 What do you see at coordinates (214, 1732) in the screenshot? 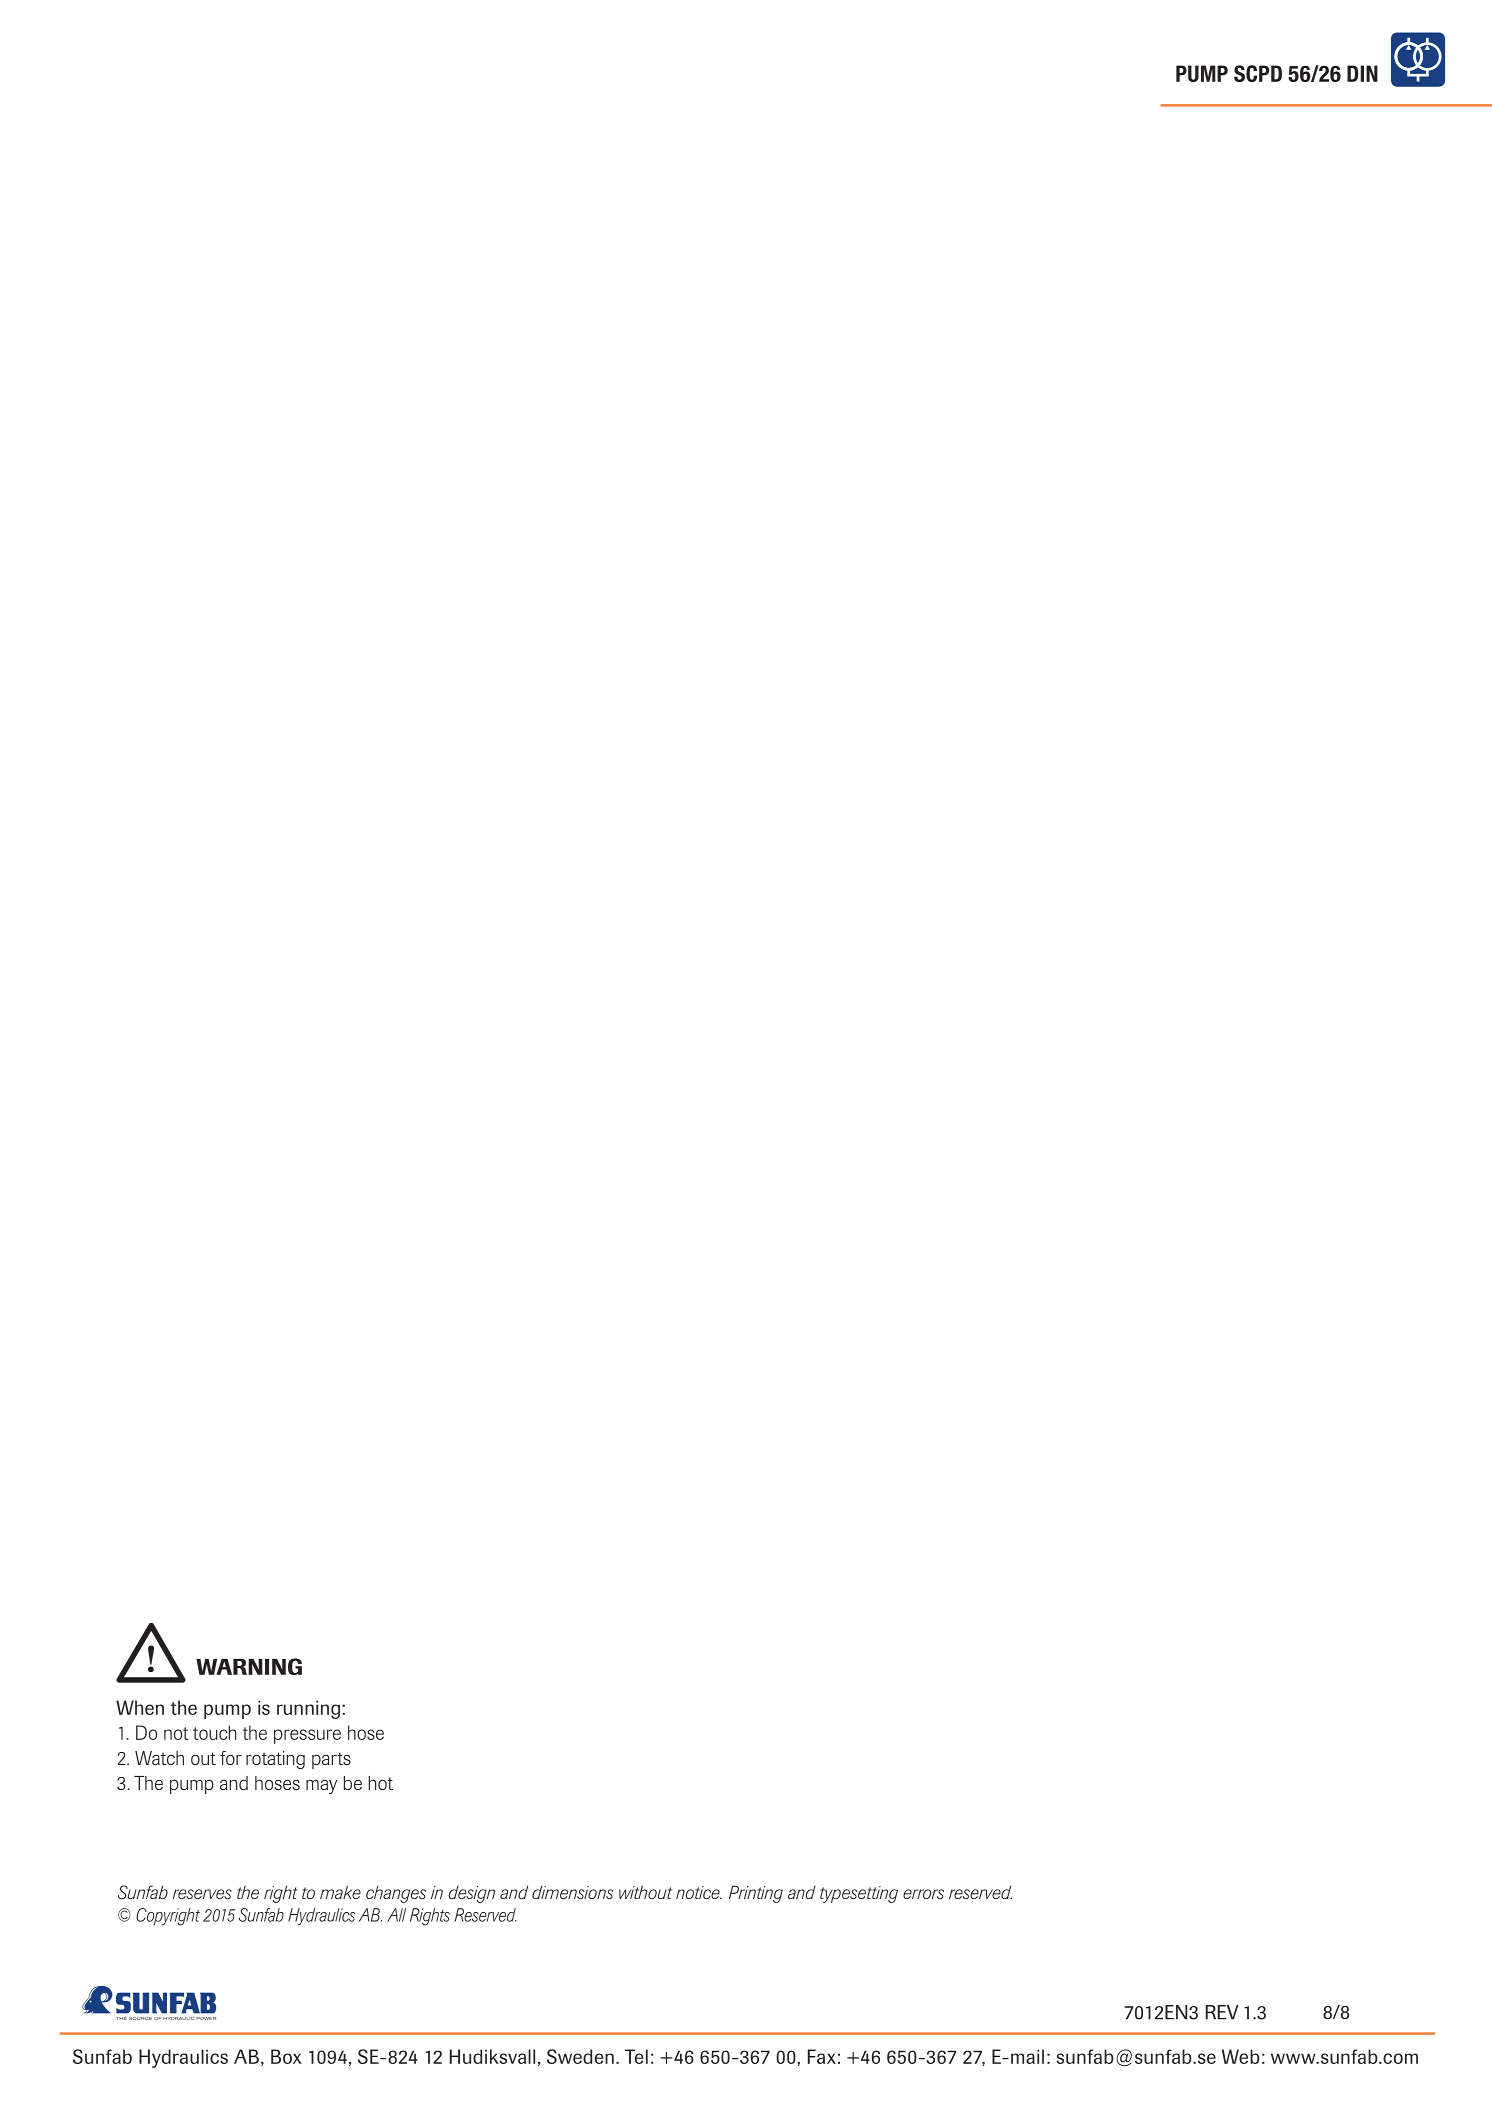
I see `touch` at bounding box center [214, 1732].
